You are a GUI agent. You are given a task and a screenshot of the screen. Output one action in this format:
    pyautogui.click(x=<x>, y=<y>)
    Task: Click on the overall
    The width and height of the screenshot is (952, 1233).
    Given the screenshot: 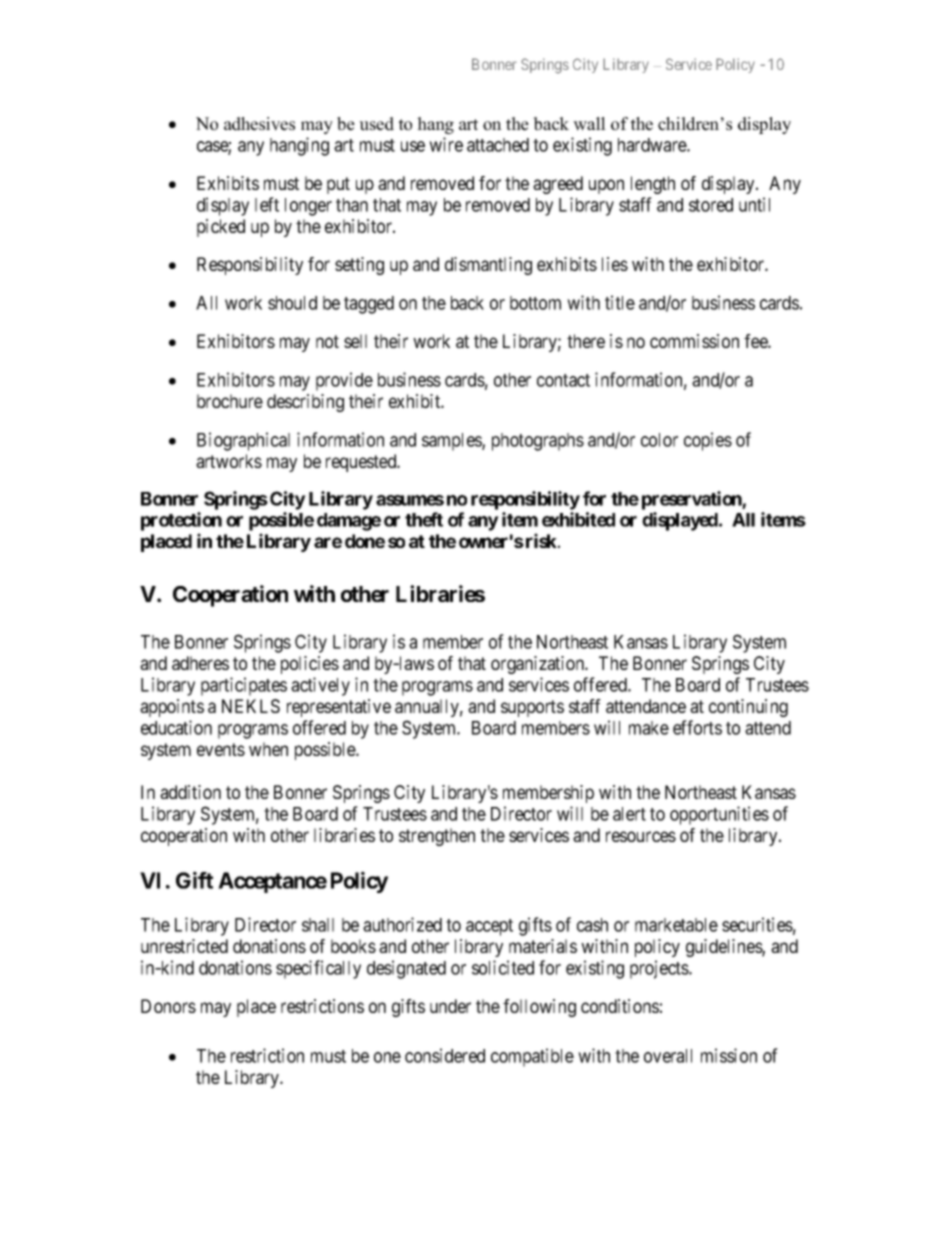 What is the action you would take?
    pyautogui.click(x=668, y=1056)
